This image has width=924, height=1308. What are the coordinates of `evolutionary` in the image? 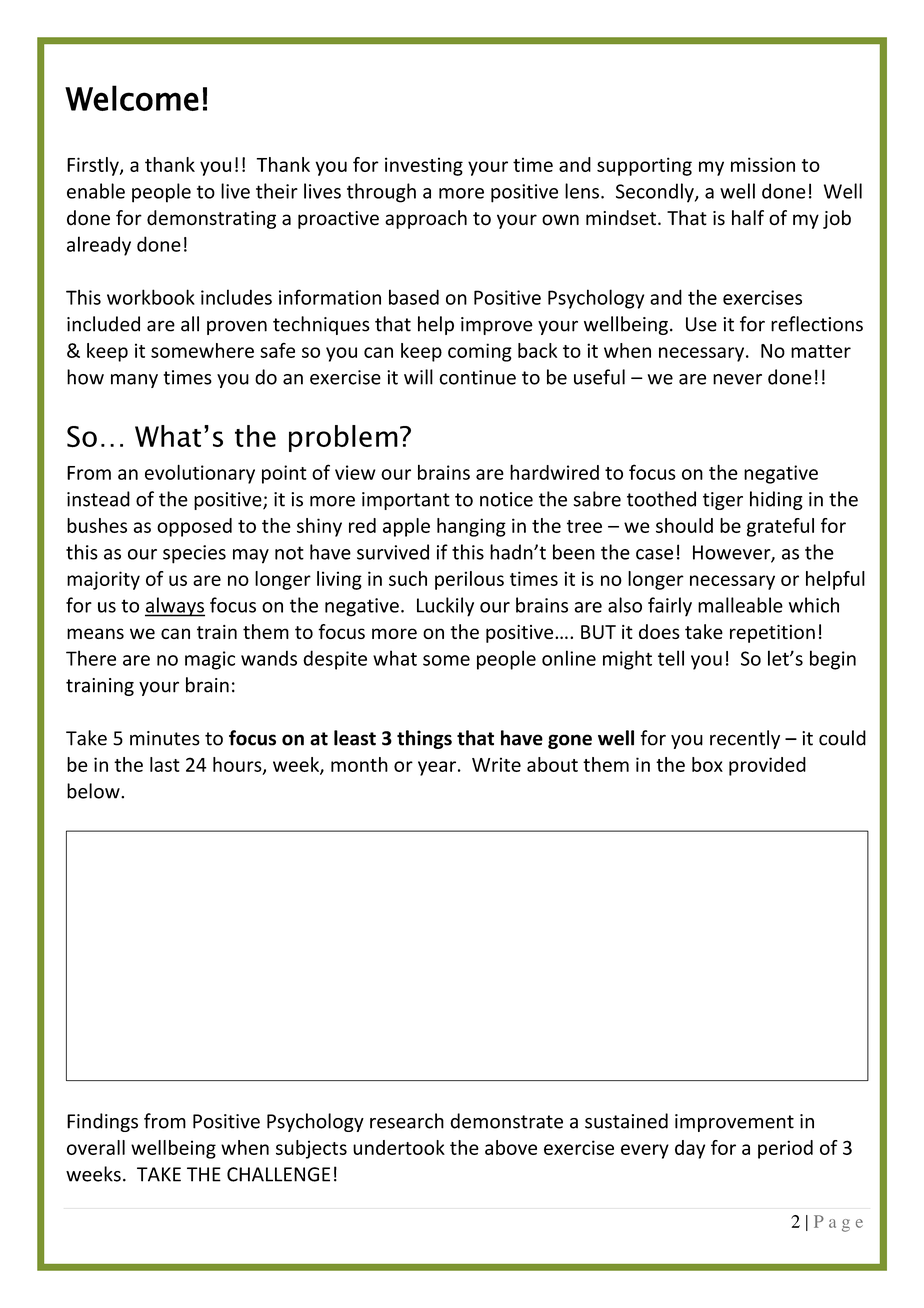 It's located at (200, 474).
